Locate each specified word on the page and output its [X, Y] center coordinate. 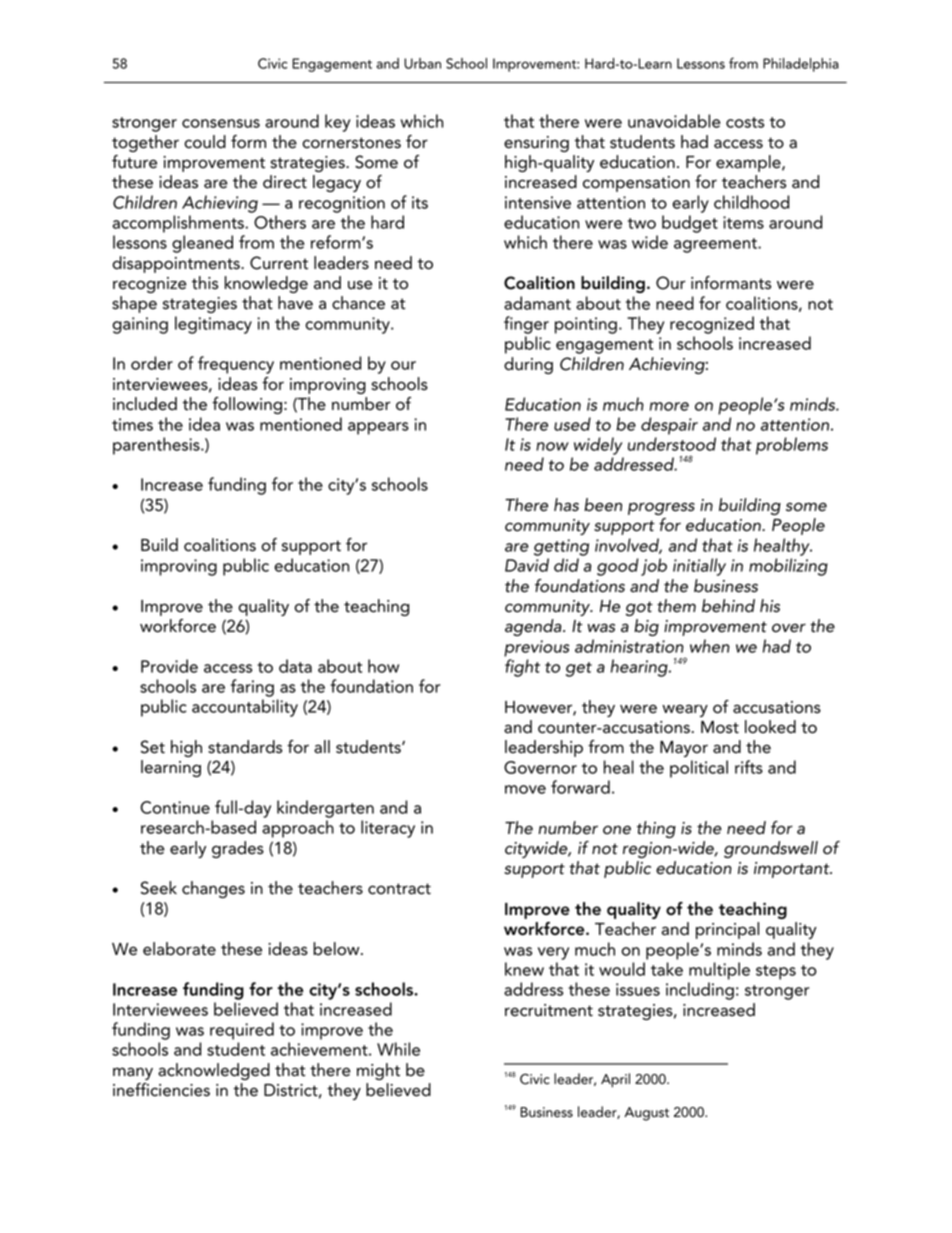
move [525, 789]
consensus [221, 123]
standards [245, 747]
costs [745, 122]
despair [669, 426]
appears [378, 428]
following [247, 405]
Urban [422, 63]
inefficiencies [161, 1090]
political [699, 769]
